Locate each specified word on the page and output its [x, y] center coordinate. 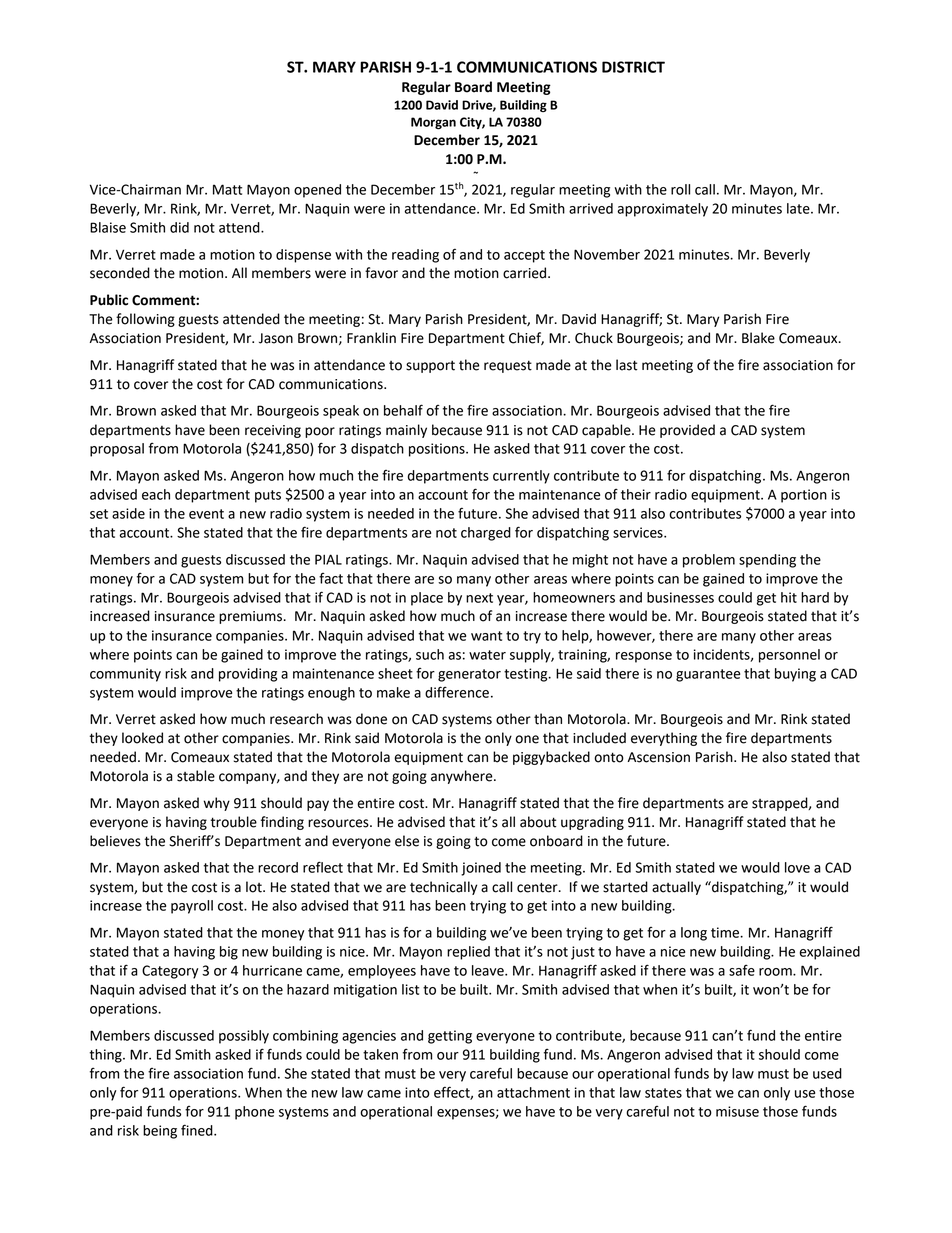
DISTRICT [633, 67]
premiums [252, 617]
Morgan [433, 123]
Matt [227, 189]
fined [198, 1130]
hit [789, 597]
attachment [533, 1092]
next [479, 598]
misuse [737, 1111]
